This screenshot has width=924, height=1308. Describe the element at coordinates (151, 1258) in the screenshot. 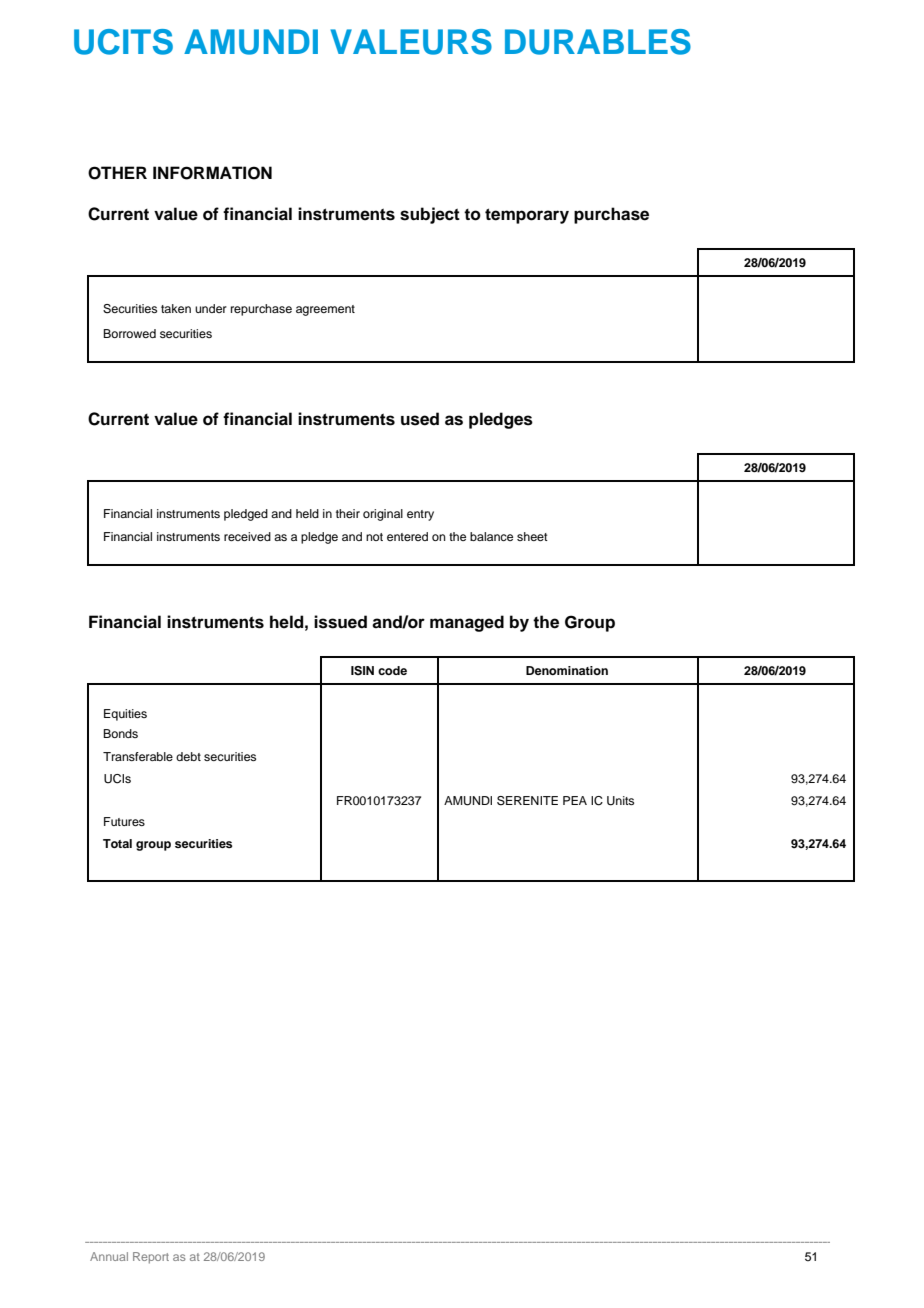

I see `Report` at that location.
